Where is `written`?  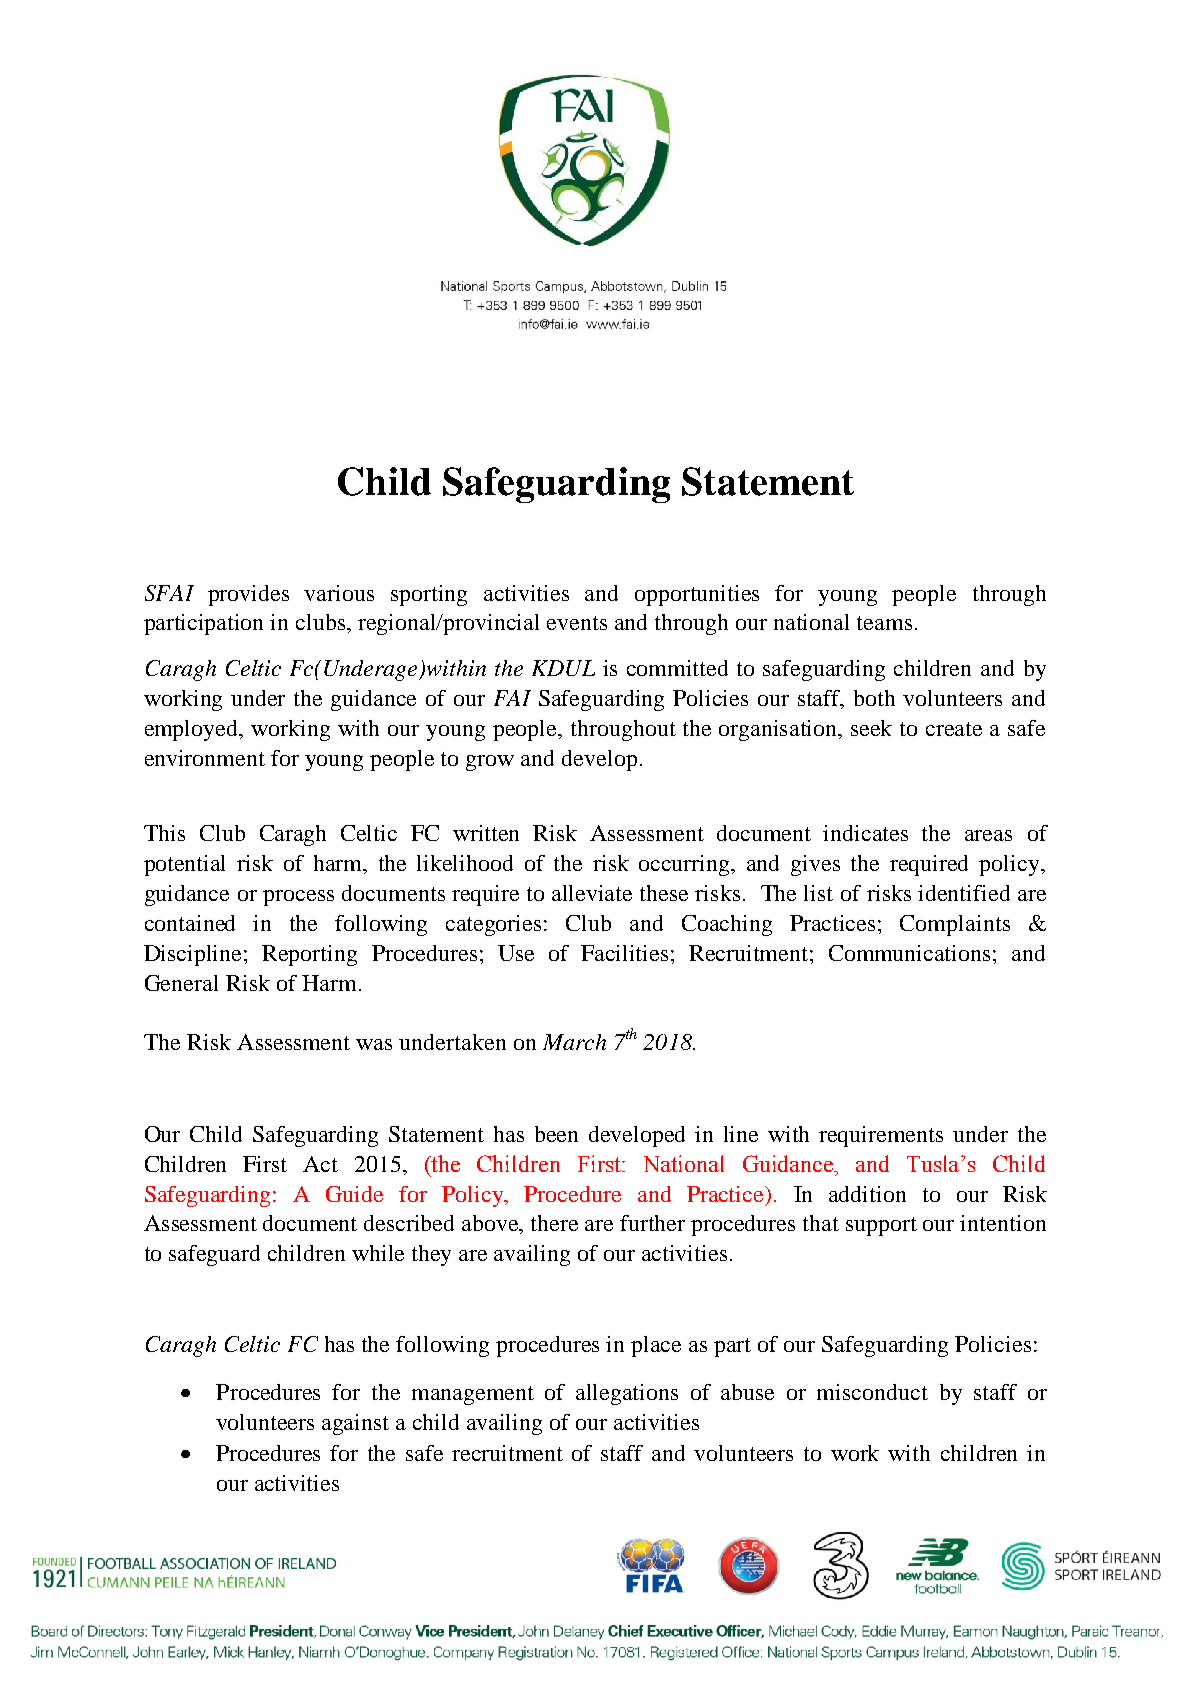
written is located at coordinates (486, 833).
